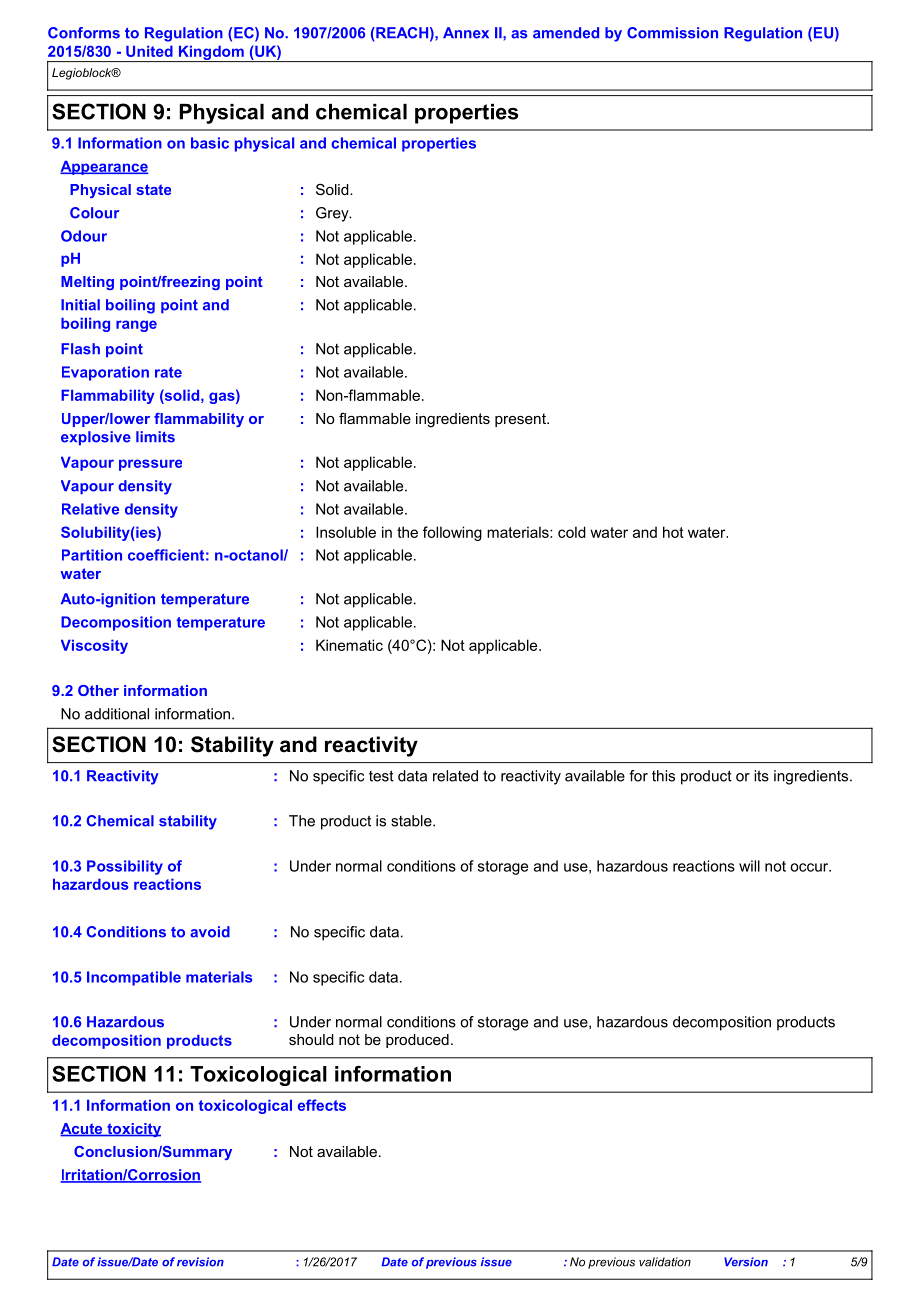  Describe the element at coordinates (200, 1262) in the screenshot. I see `revision` at that location.
